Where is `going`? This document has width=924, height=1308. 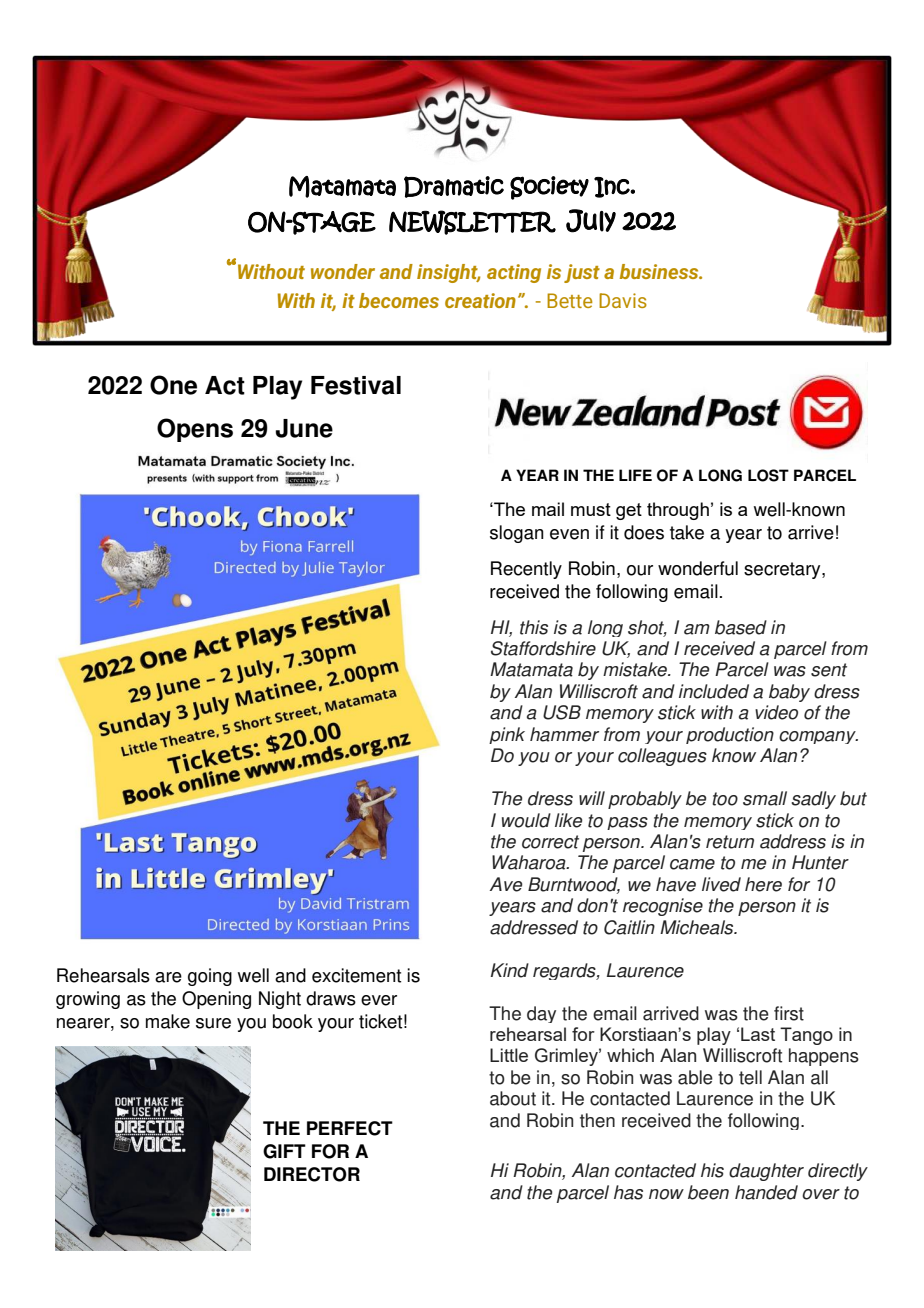
going is located at coordinates (210, 977).
